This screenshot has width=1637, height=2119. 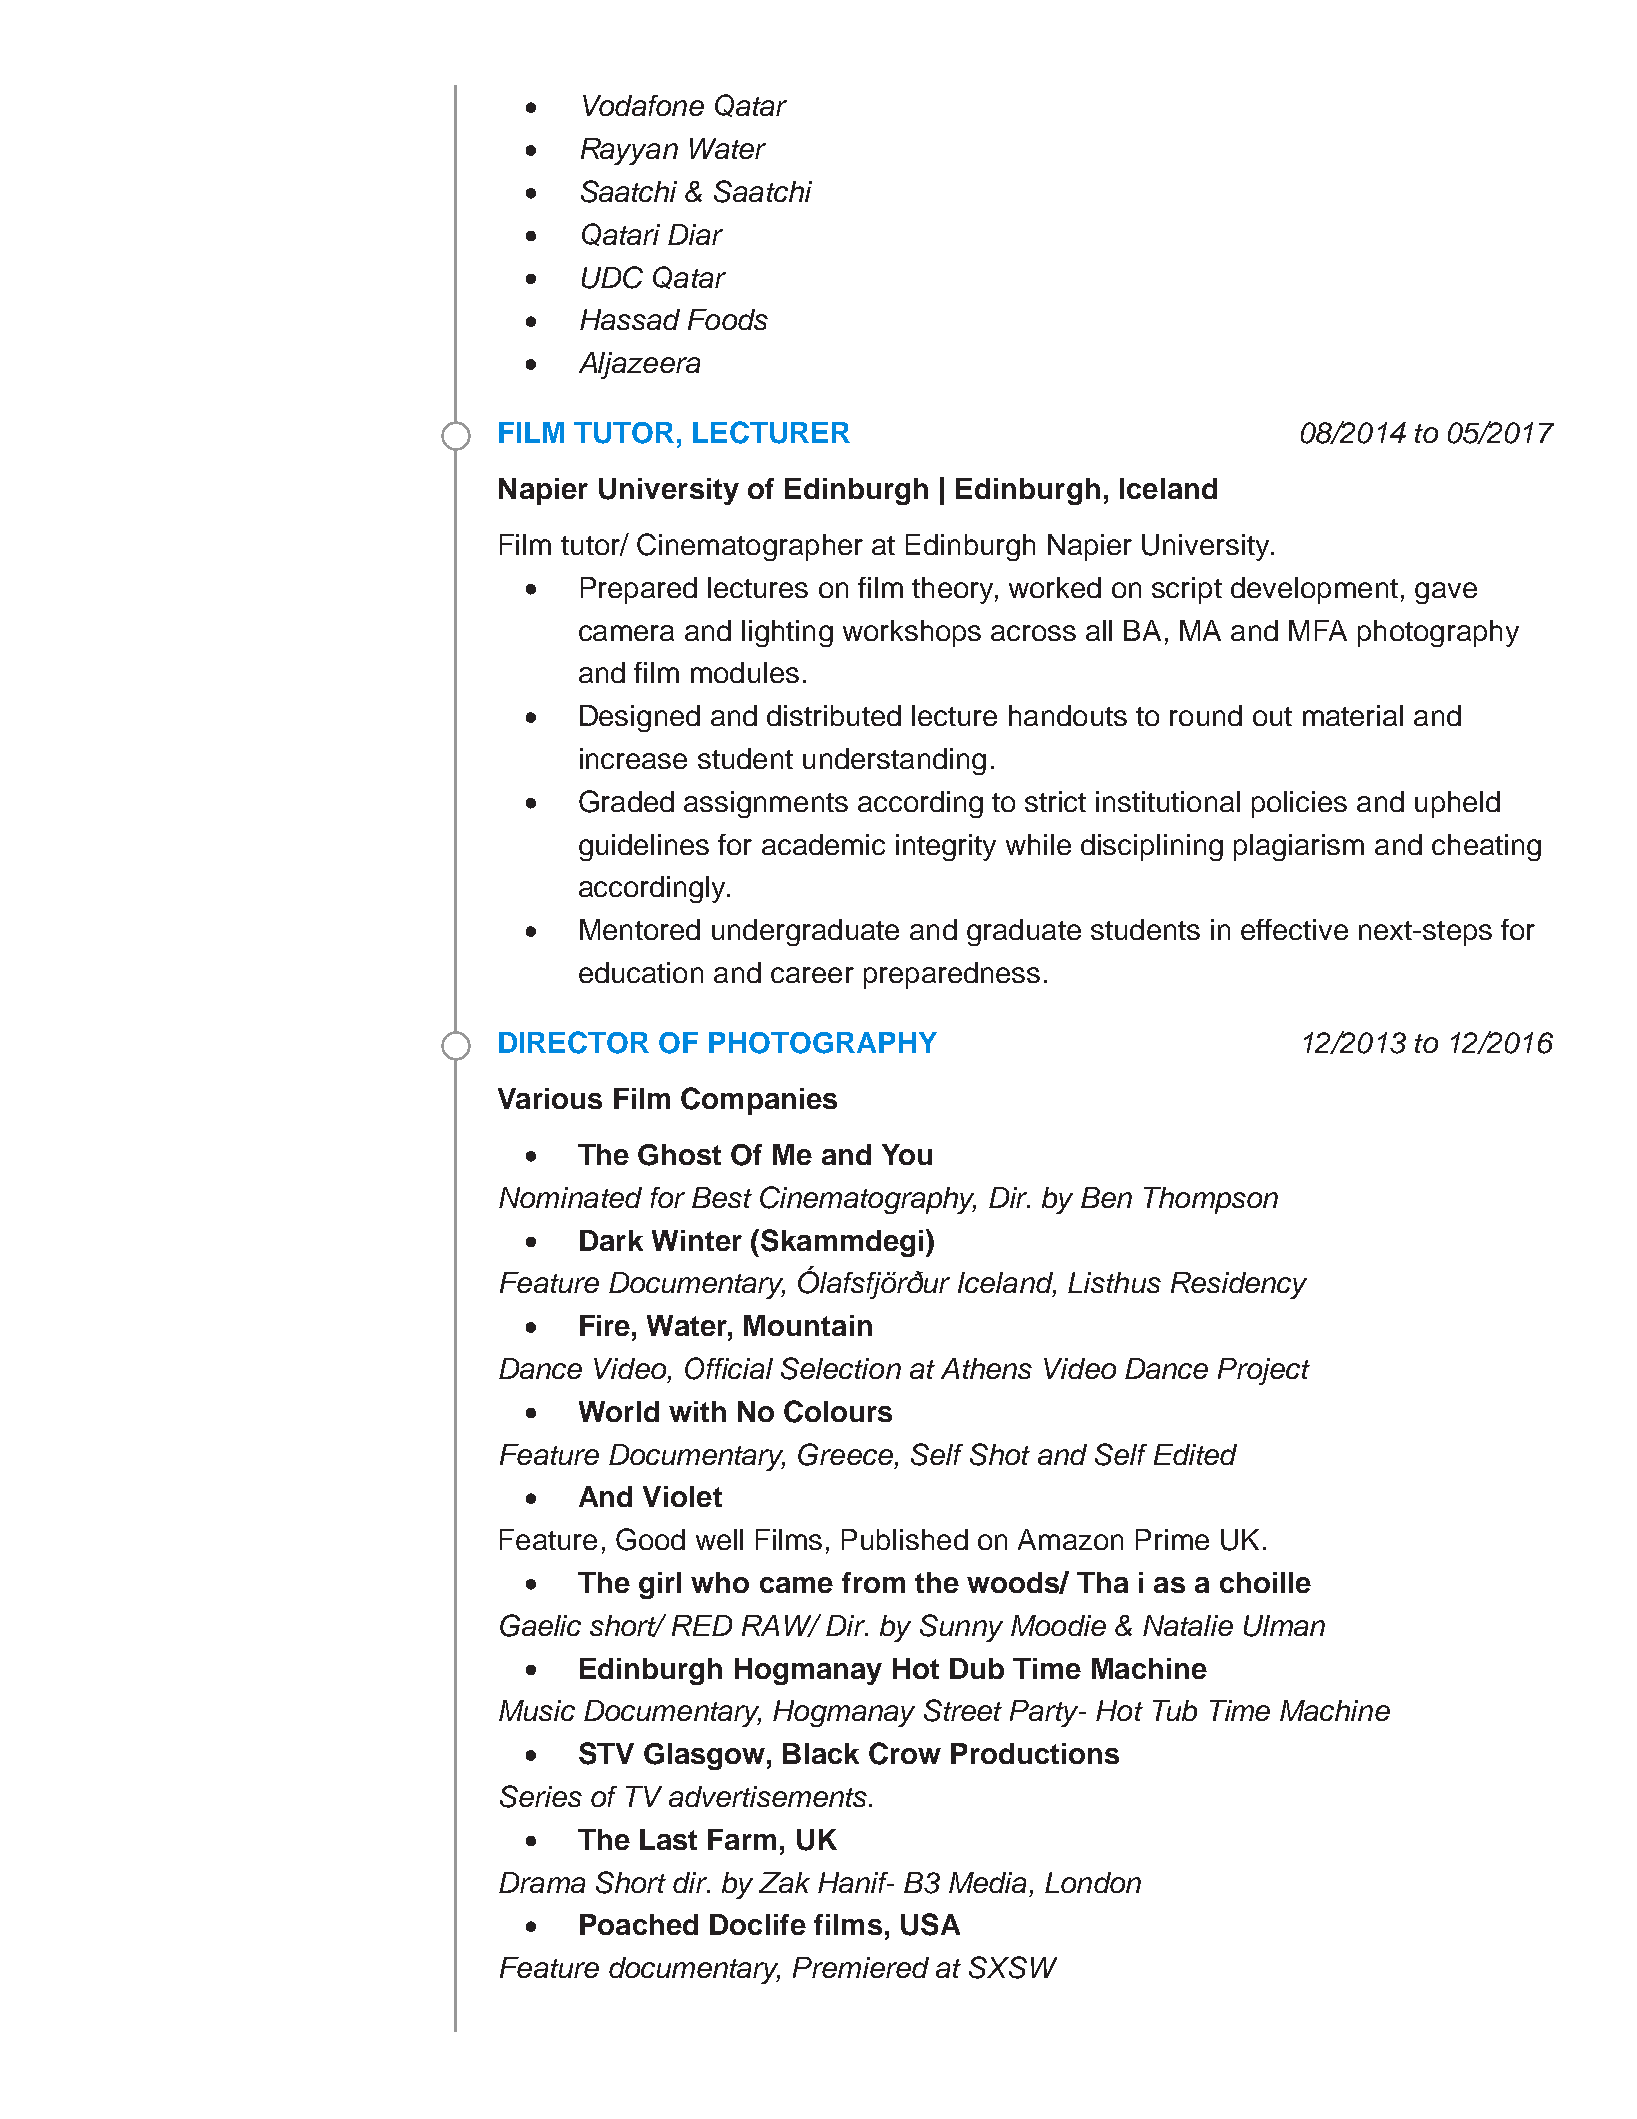 What do you see at coordinates (695, 234) in the screenshot?
I see `Diar` at bounding box center [695, 234].
